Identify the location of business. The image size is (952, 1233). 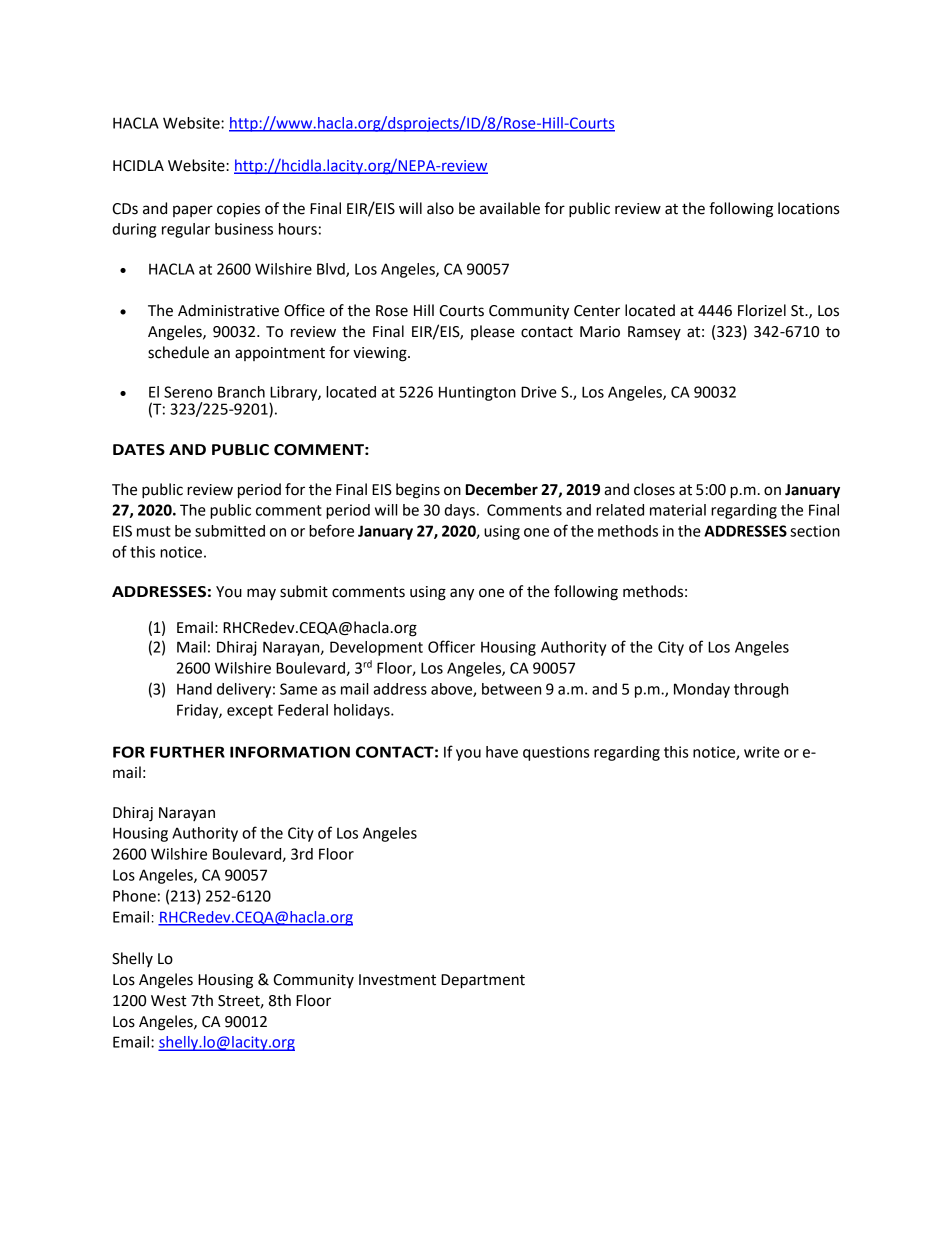
(244, 229).
